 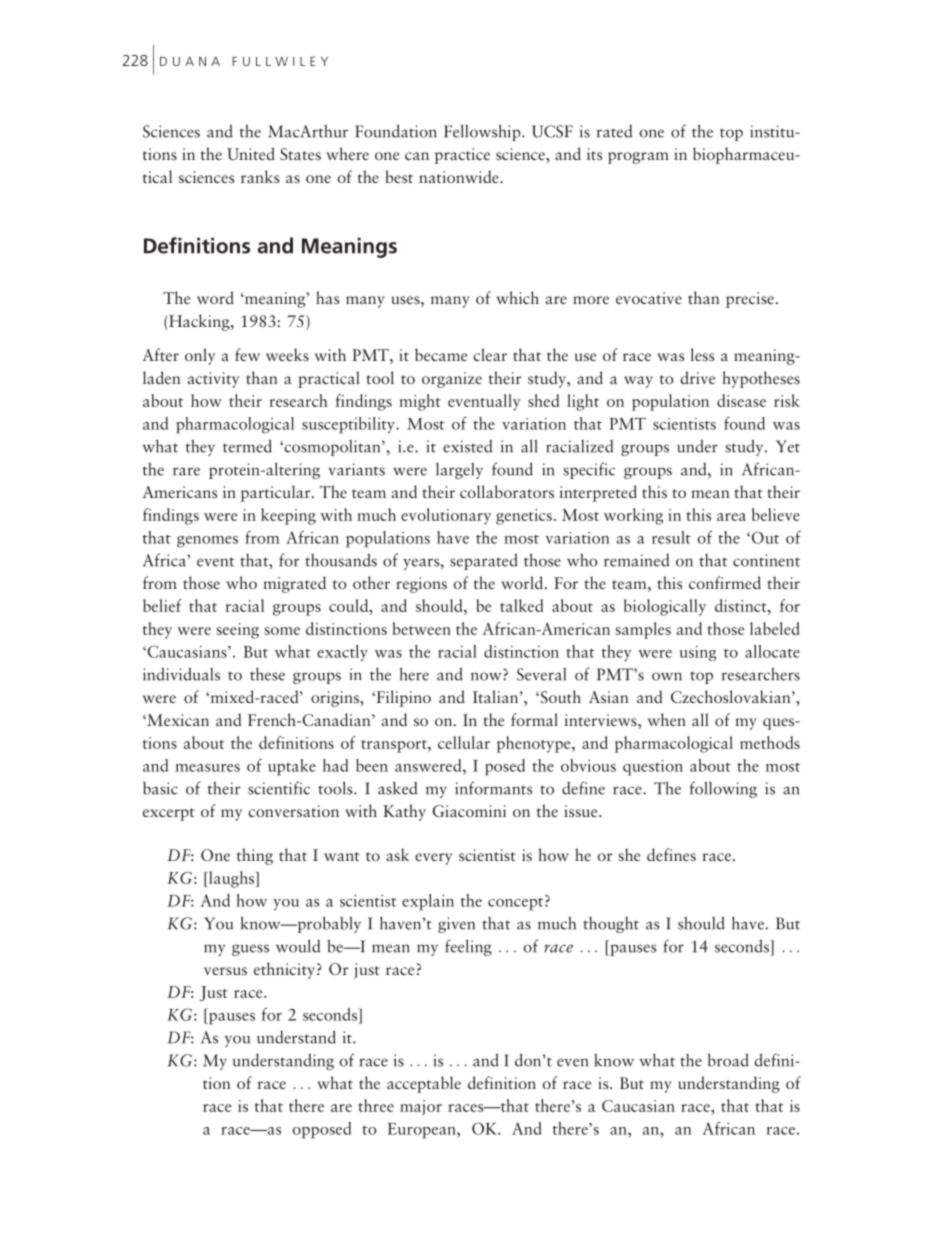 I want to click on program, so click(x=638, y=158).
